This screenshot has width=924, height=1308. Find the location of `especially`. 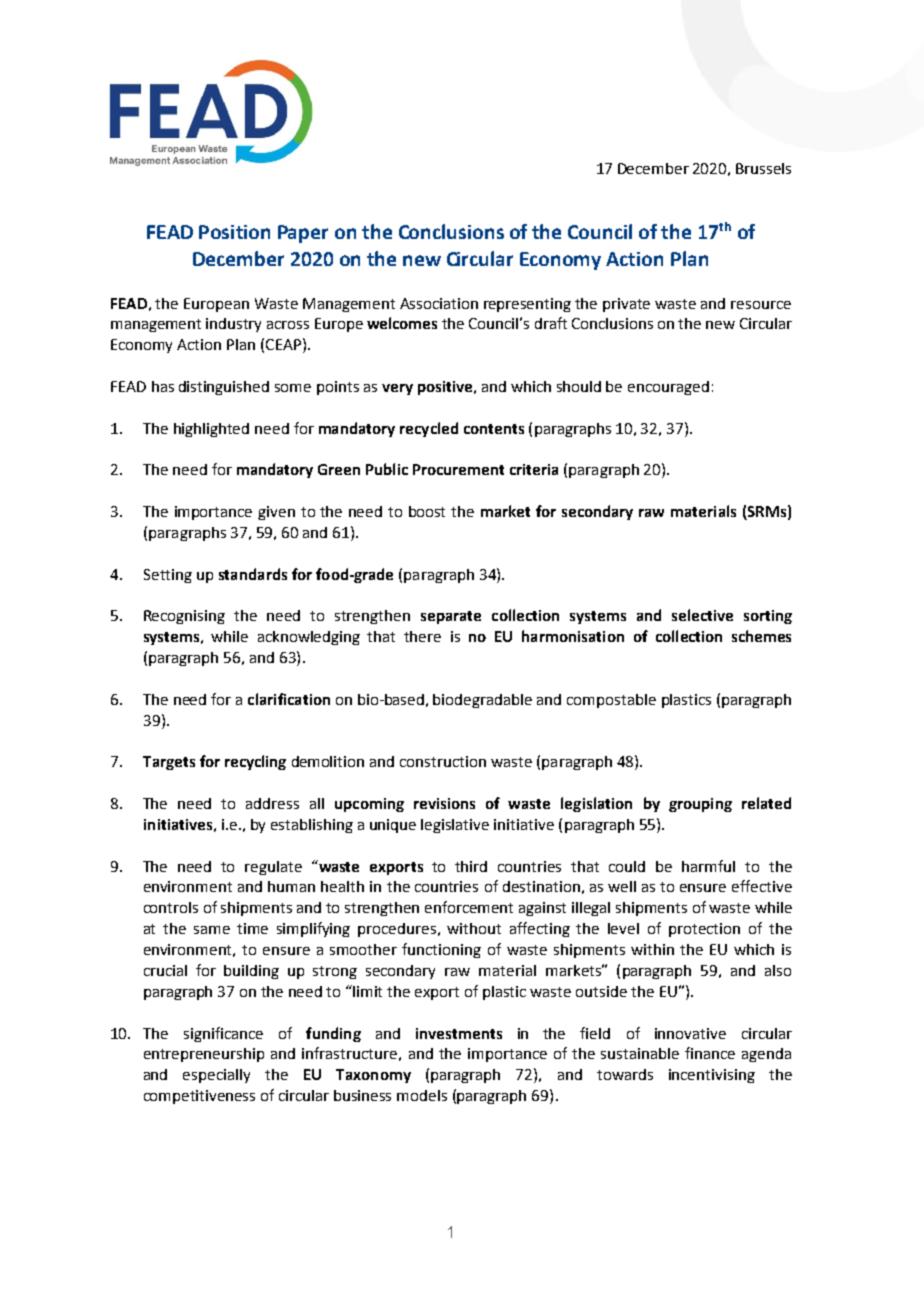

especially is located at coordinates (216, 1076).
